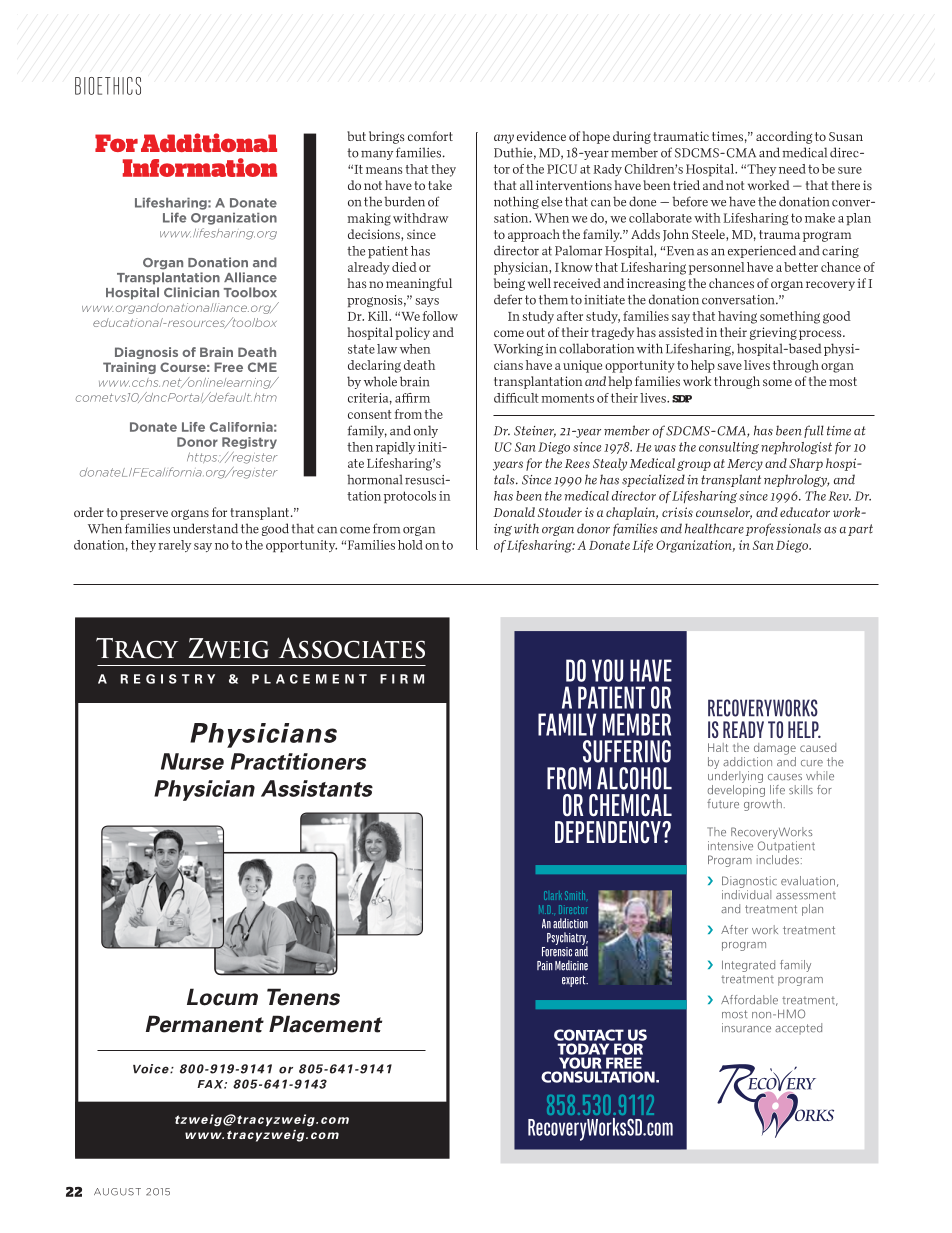 This image has width=952, height=1233. What do you see at coordinates (575, 981) in the image?
I see `expert` at bounding box center [575, 981].
